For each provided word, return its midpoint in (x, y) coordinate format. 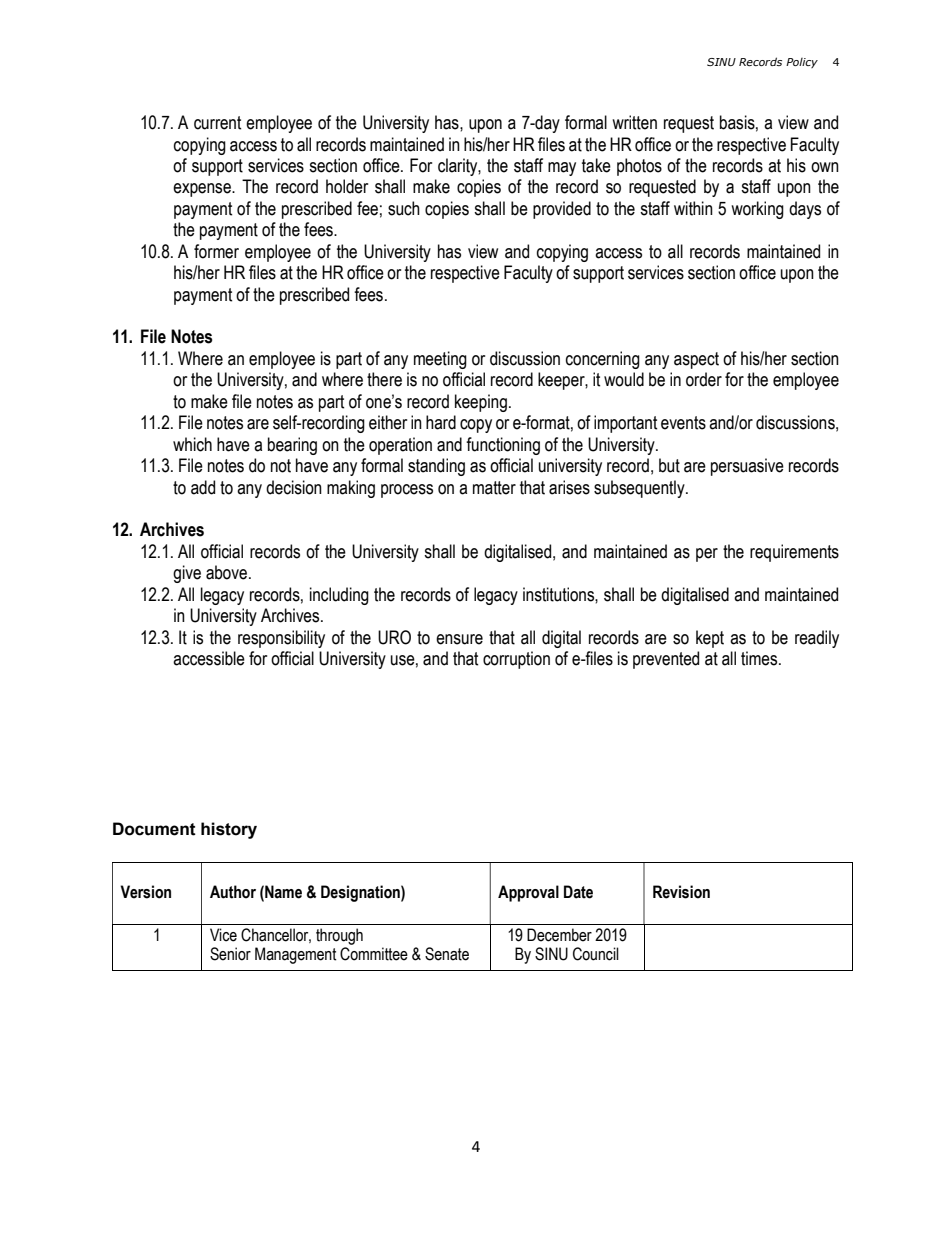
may (562, 169)
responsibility (281, 639)
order (704, 379)
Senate (447, 954)
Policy (802, 63)
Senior (230, 954)
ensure (459, 639)
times (760, 658)
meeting (440, 360)
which (192, 444)
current (217, 123)
